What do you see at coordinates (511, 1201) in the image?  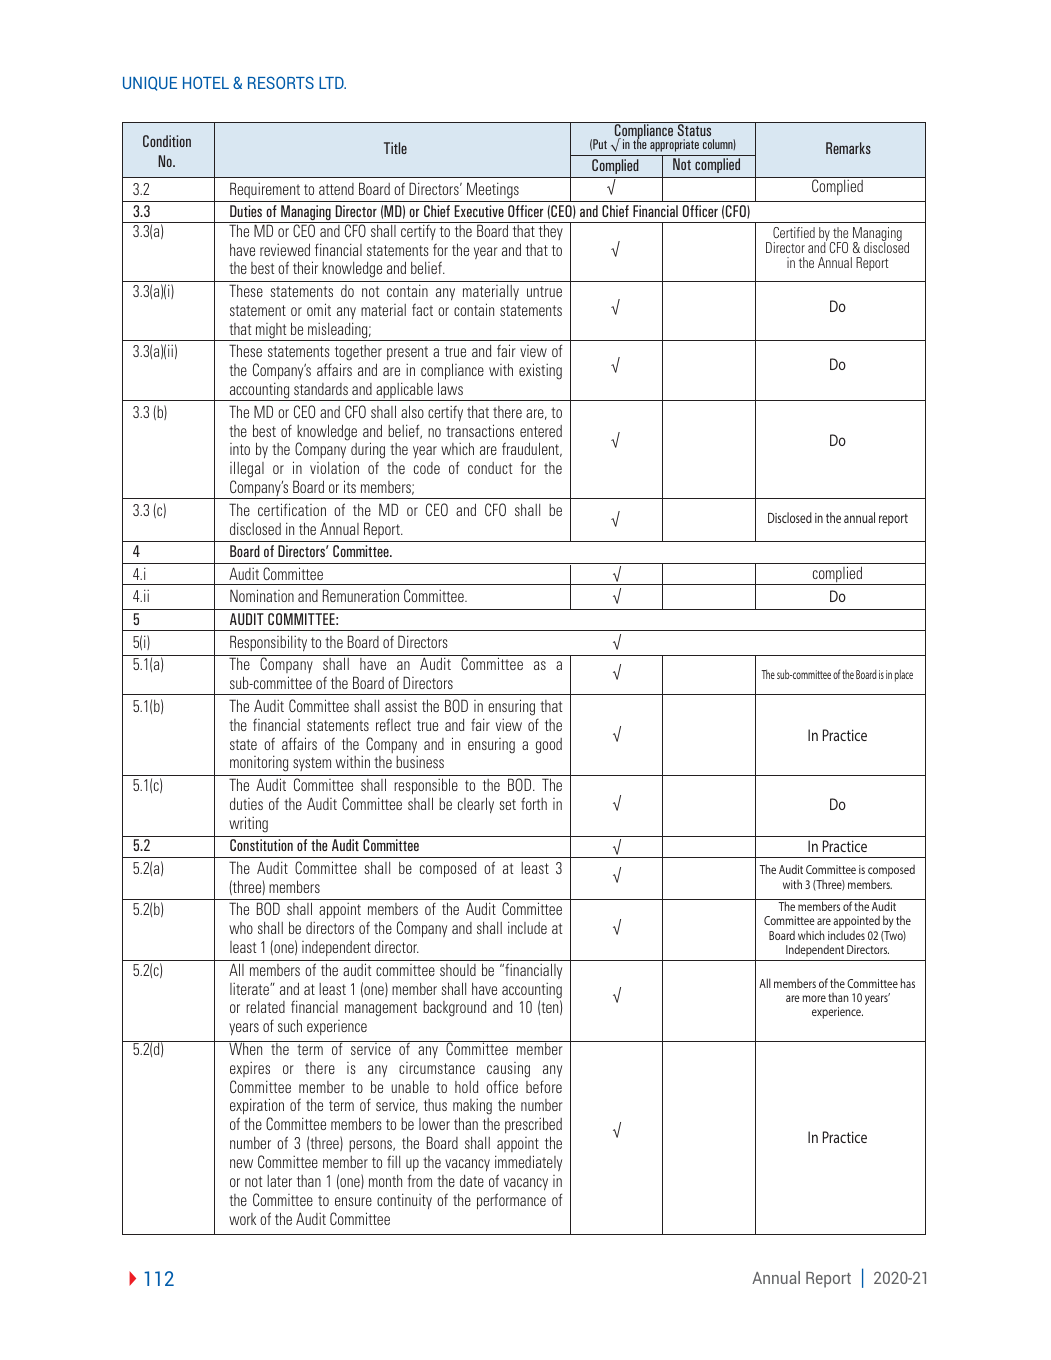 I see `performance` at bounding box center [511, 1201].
